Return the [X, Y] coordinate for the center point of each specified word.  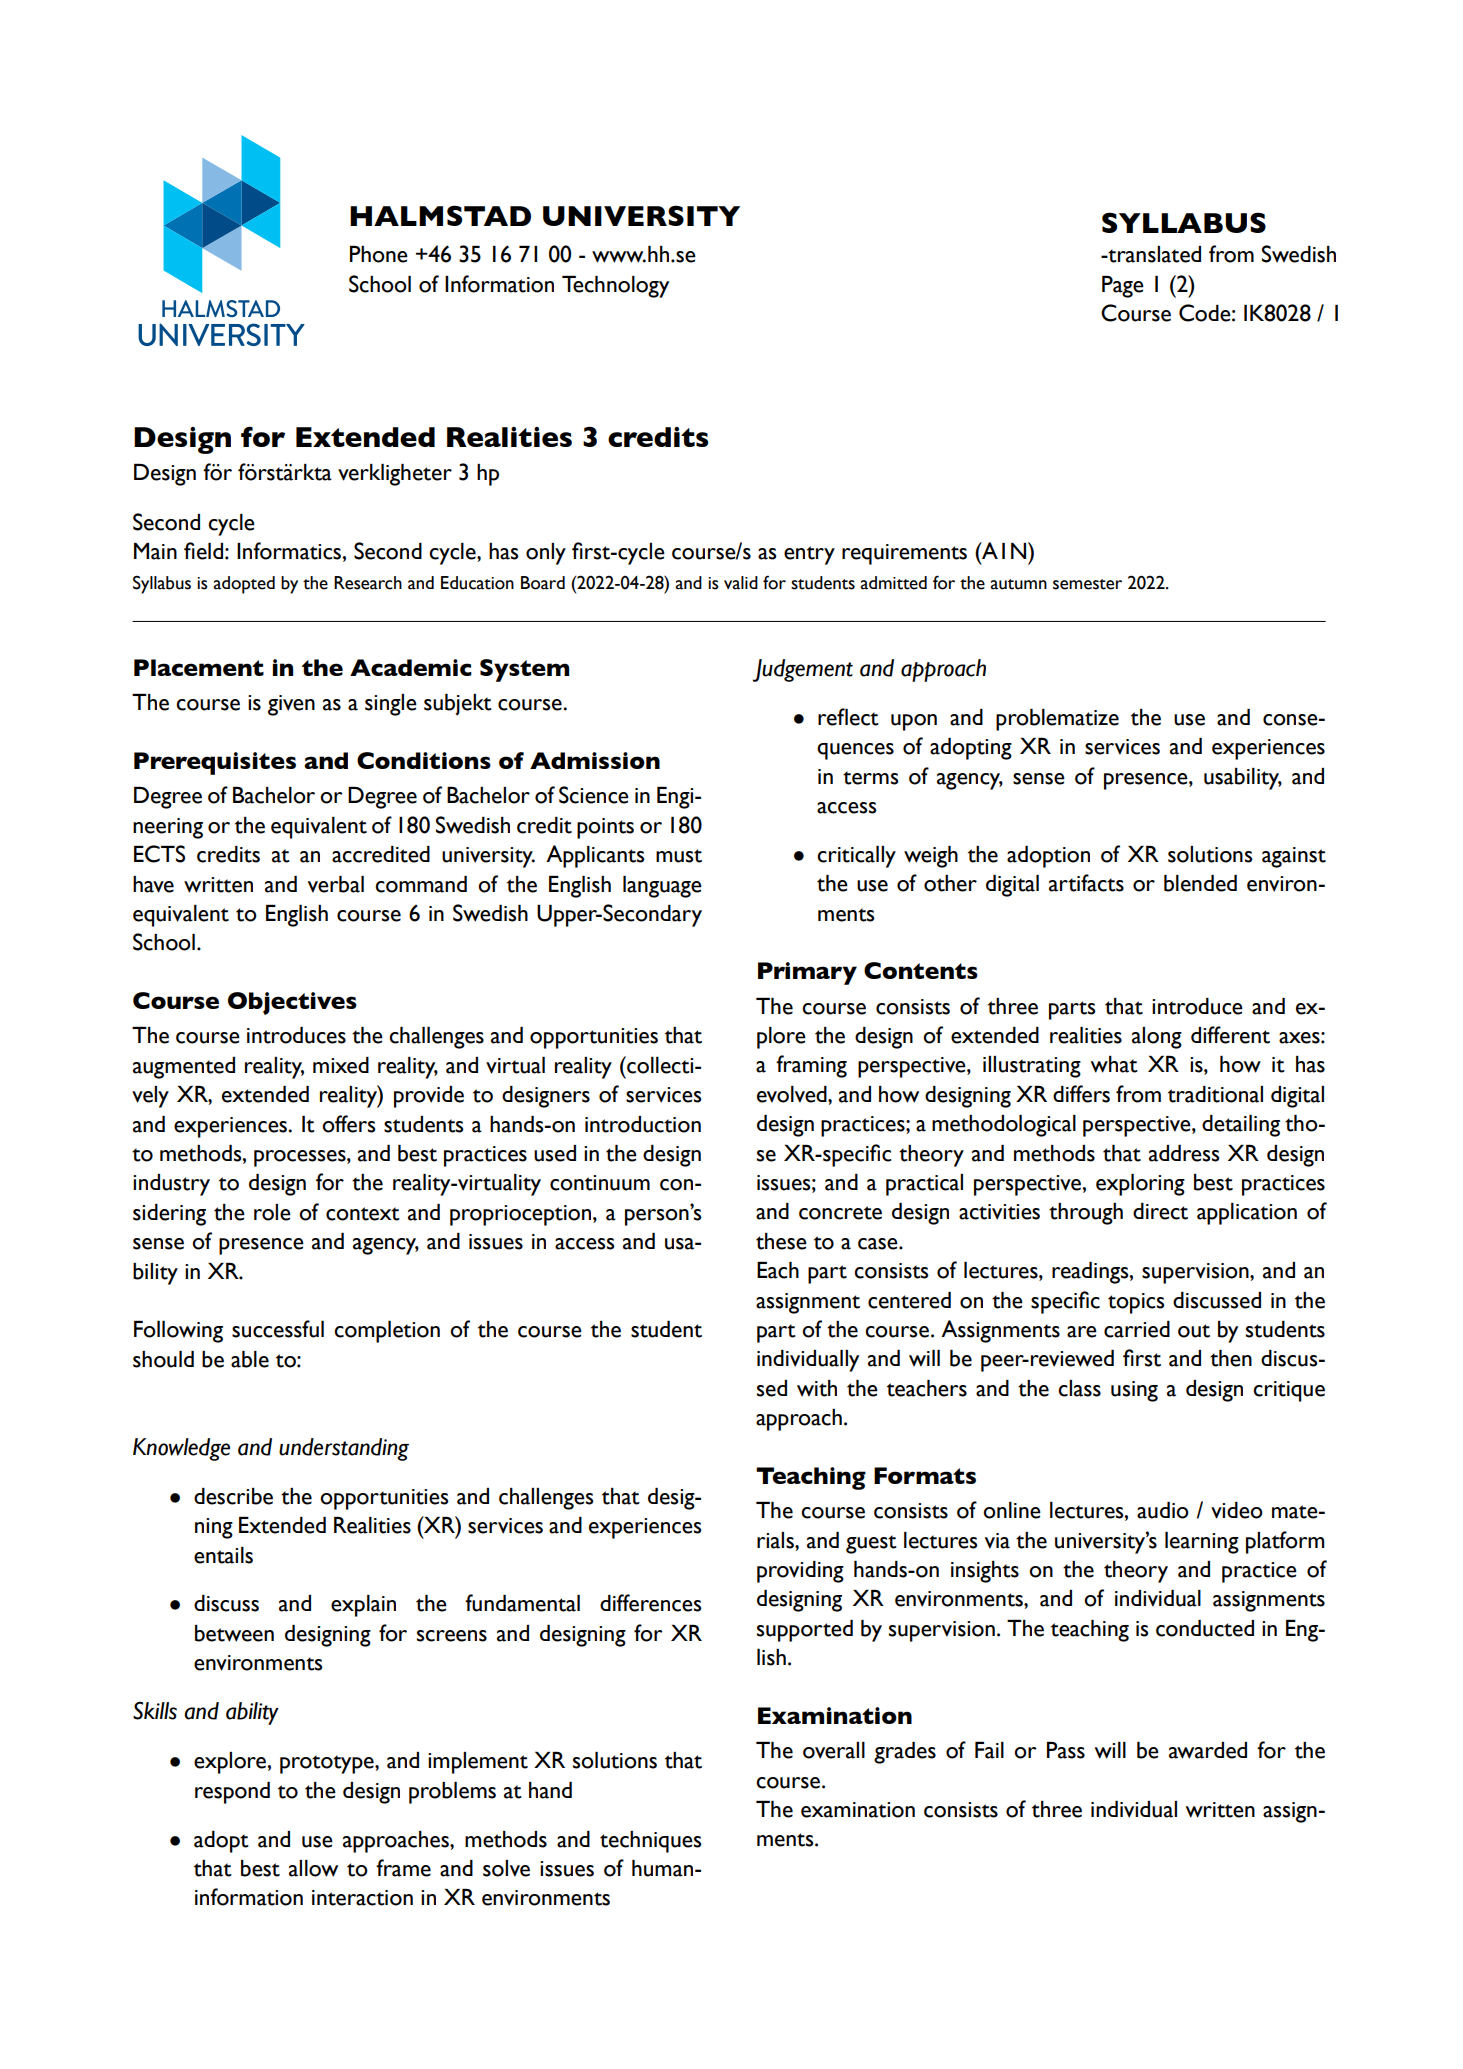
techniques [651, 1842]
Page [1123, 287]
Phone [379, 254]
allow [313, 1868]
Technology [615, 287]
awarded [1208, 1750]
